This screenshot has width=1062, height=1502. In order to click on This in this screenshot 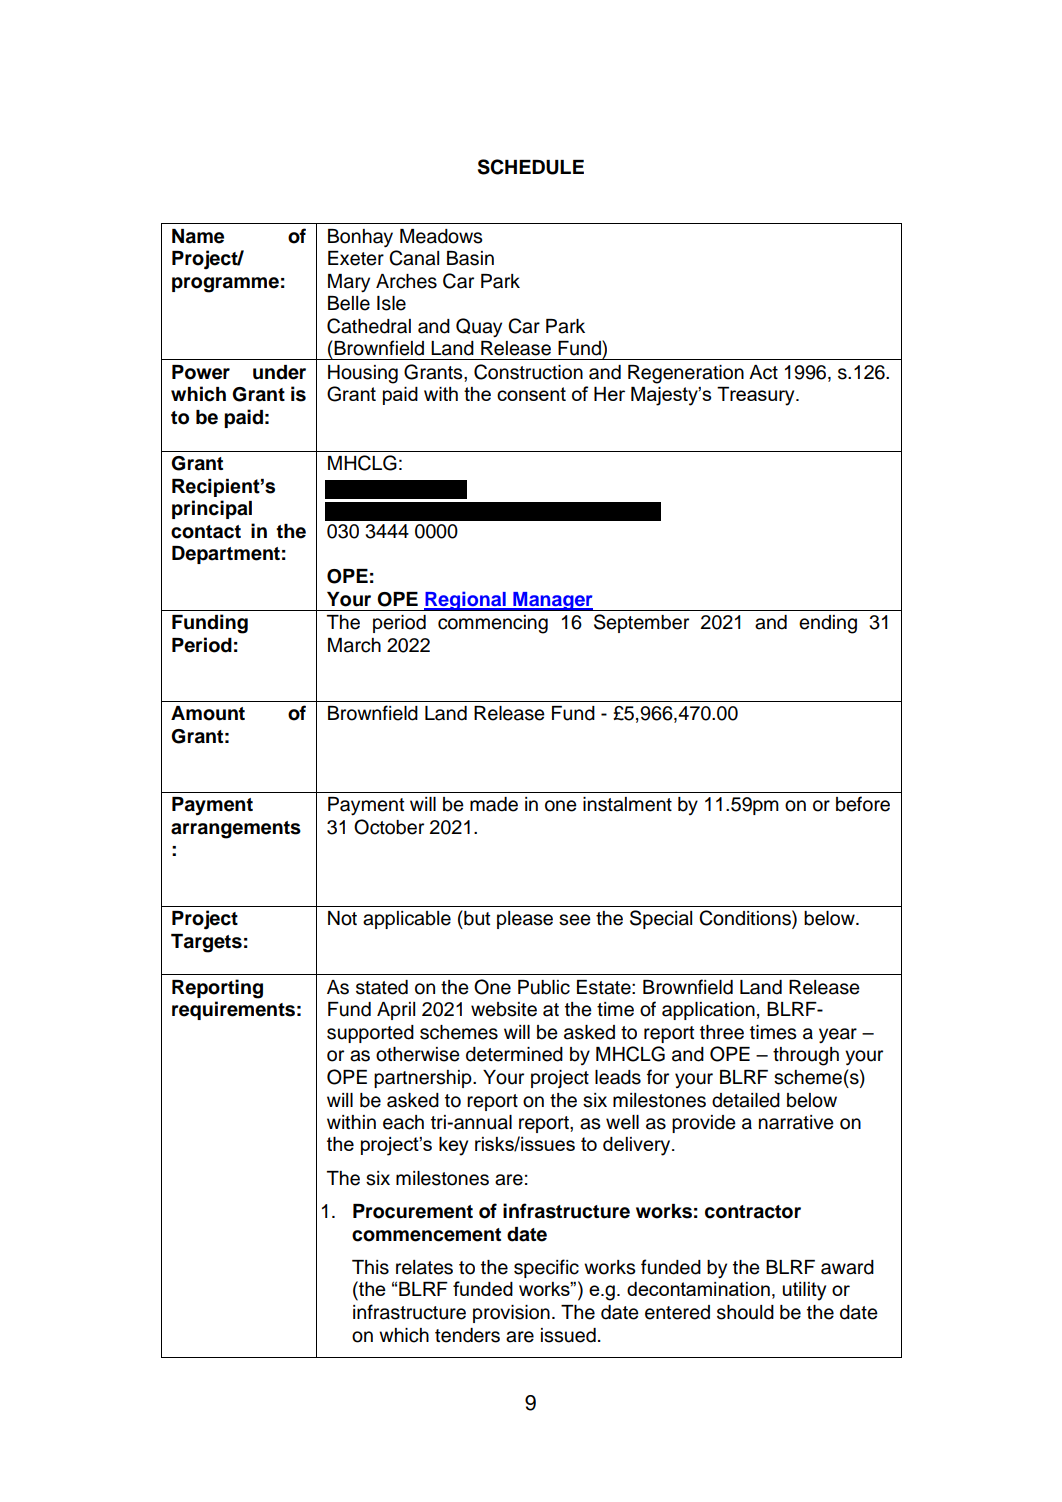, I will do `click(370, 1267)`.
